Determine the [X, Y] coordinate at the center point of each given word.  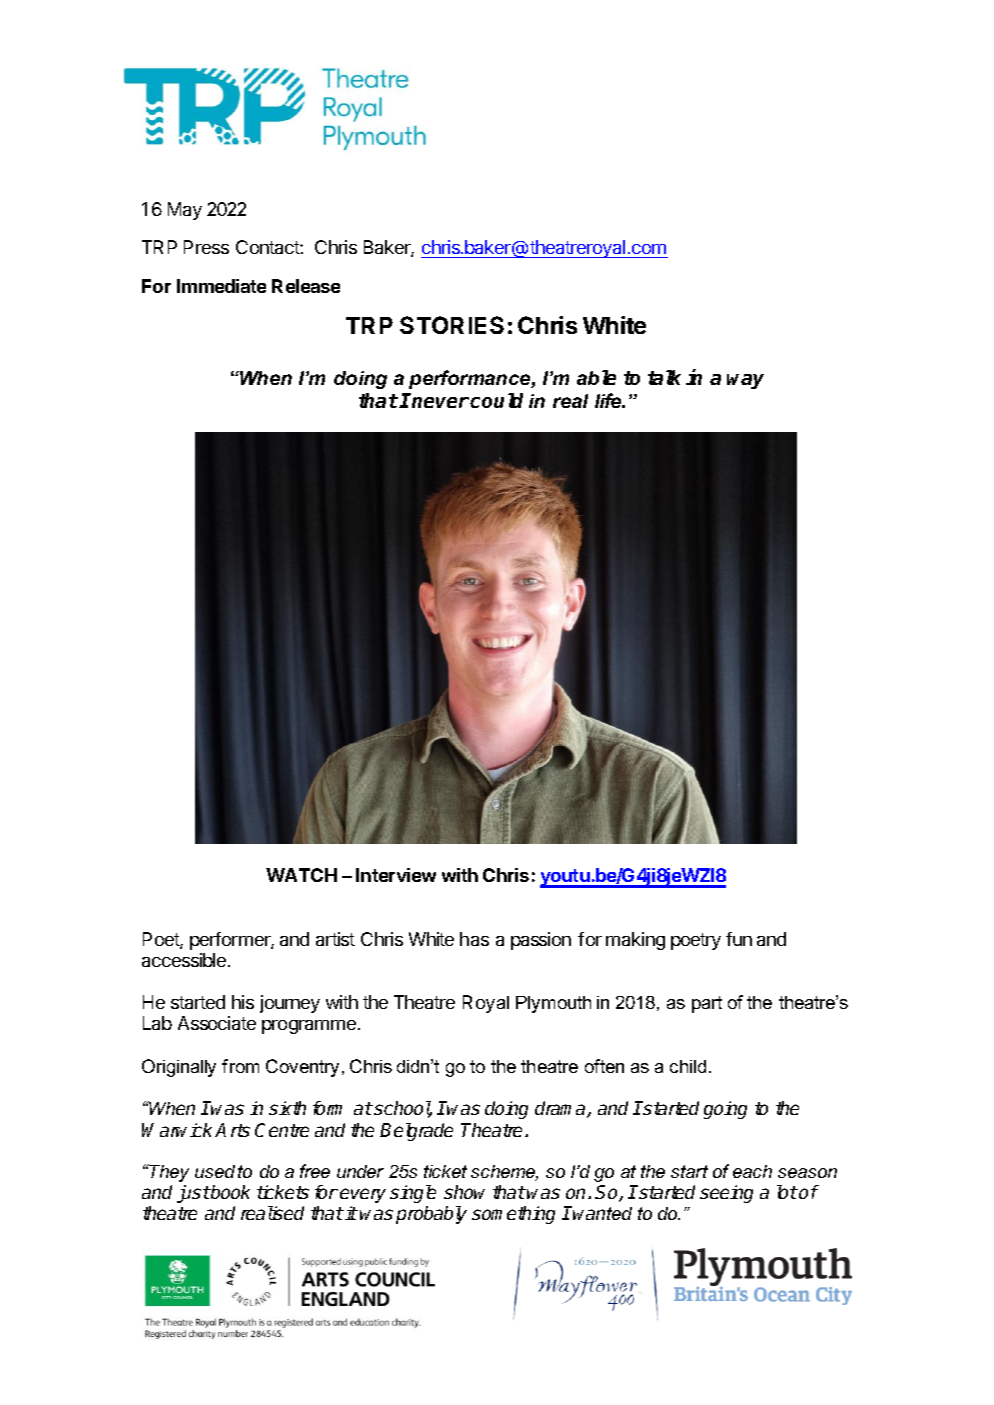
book [230, 1192]
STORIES [452, 325]
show [464, 1192]
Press [206, 247]
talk [664, 377]
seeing [726, 1194]
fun [739, 939]
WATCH [301, 875]
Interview [396, 875]
